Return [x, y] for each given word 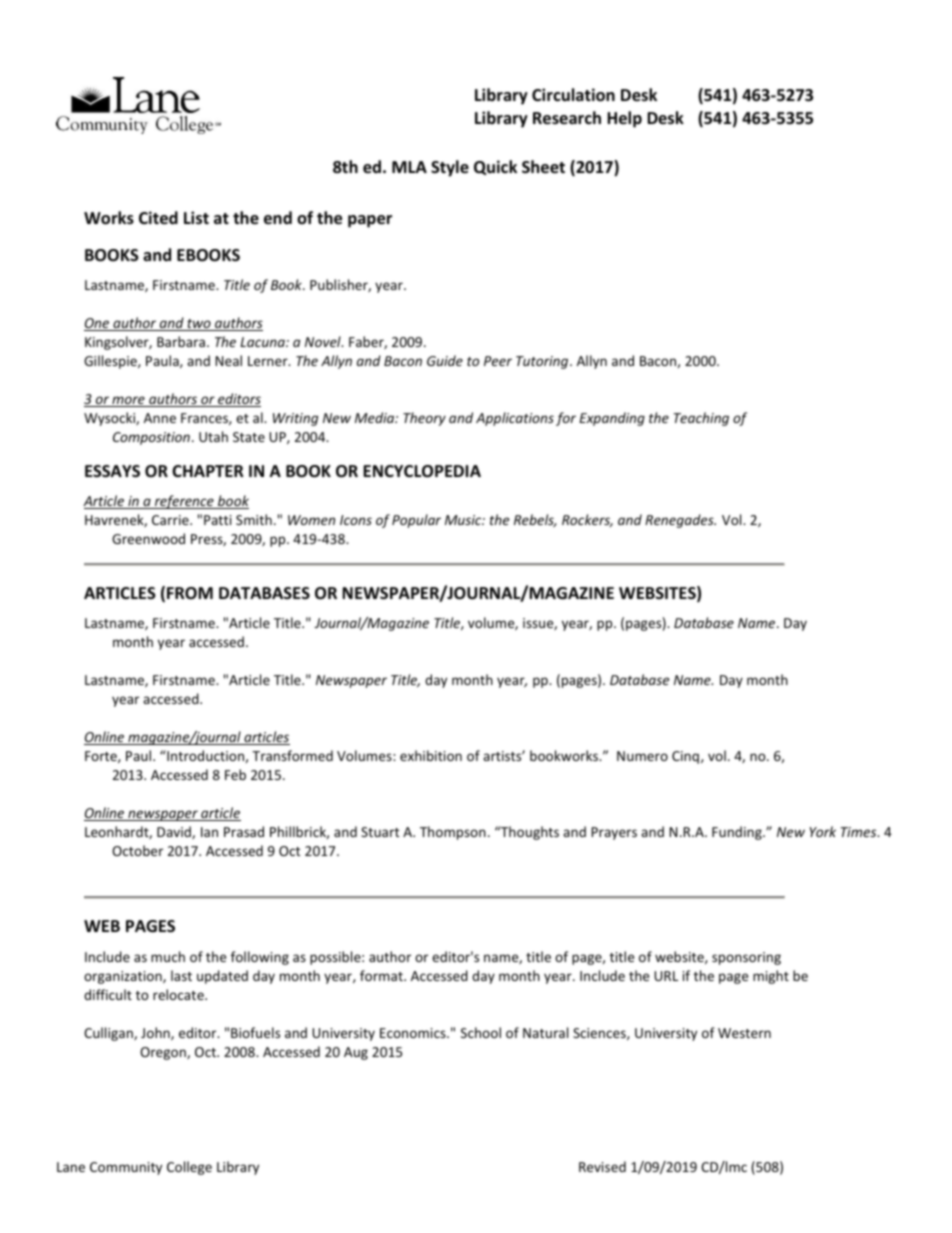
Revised [602, 1166]
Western [744, 1033]
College [189, 1168]
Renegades [680, 521]
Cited [158, 218]
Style [450, 168]
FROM [190, 593]
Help [624, 119]
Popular [416, 521]
